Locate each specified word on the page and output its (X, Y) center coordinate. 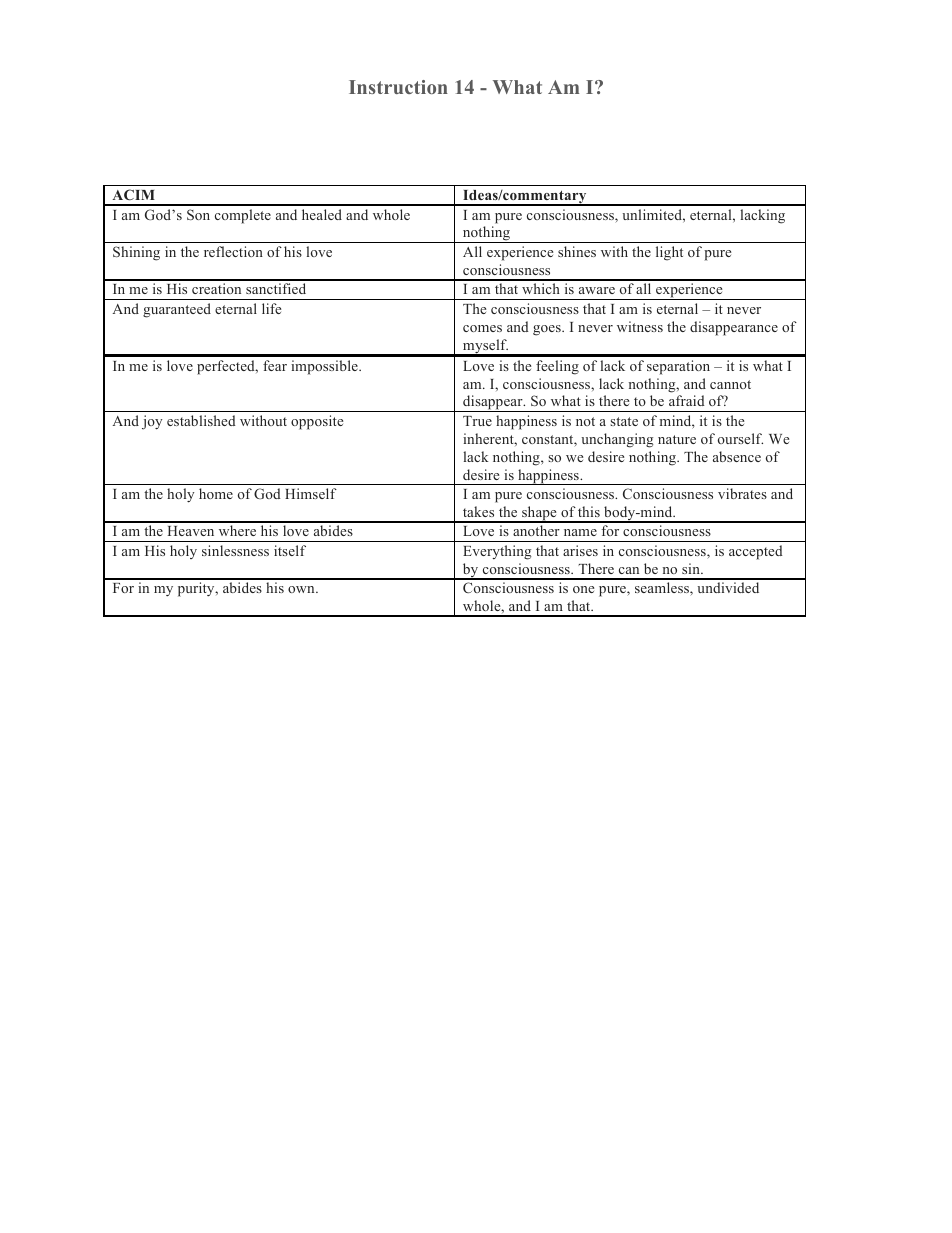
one (583, 589)
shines (577, 251)
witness (640, 326)
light (669, 253)
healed (322, 214)
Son (198, 214)
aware (597, 290)
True (477, 421)
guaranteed (177, 310)
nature (677, 439)
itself (290, 550)
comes (482, 328)
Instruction (398, 87)
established (201, 420)
